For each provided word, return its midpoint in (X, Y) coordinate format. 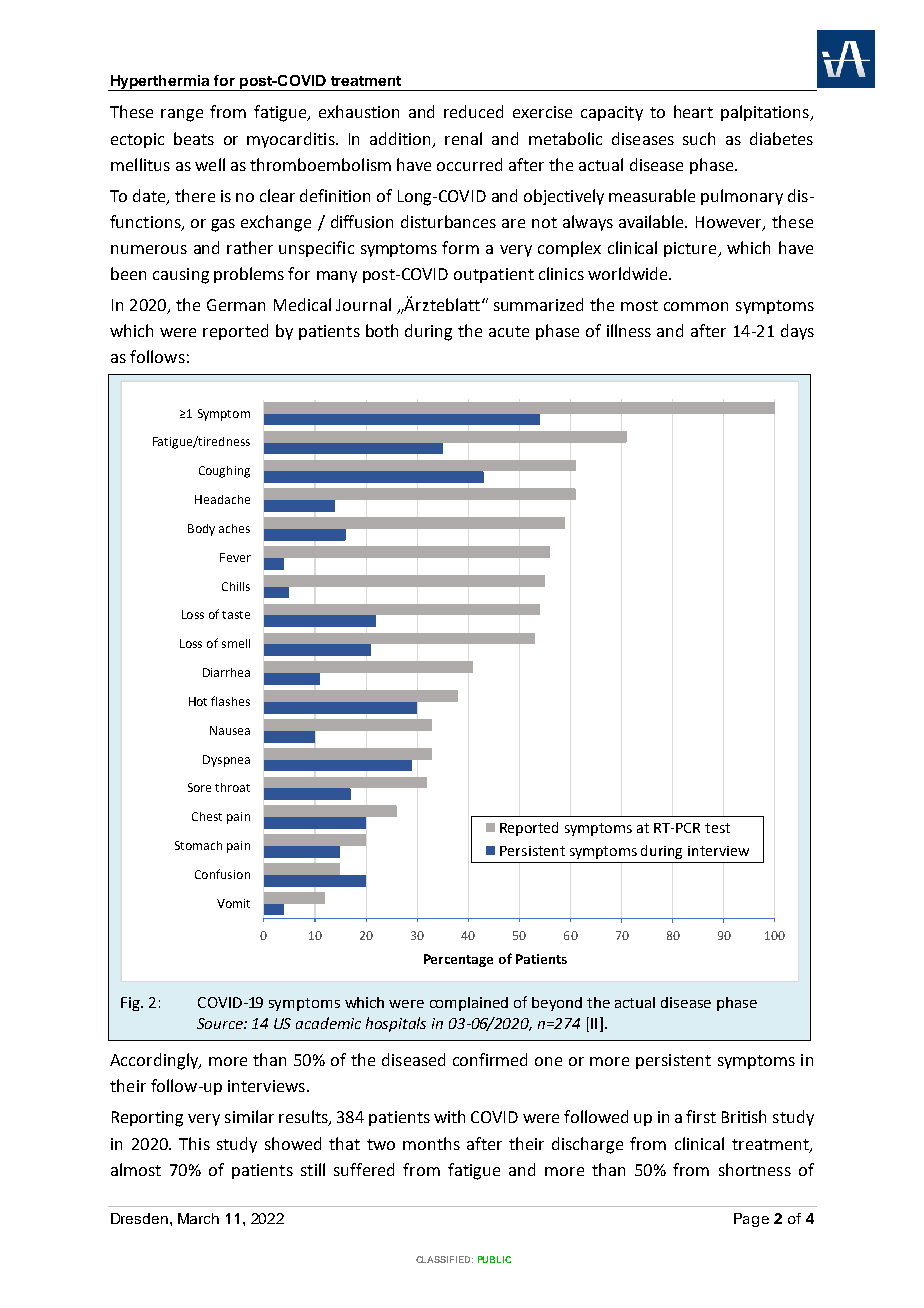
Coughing (224, 472)
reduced (473, 111)
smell (236, 643)
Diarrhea (226, 672)
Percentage (458, 960)
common (696, 306)
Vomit (233, 903)
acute (509, 331)
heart (693, 111)
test (717, 828)
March (198, 1218)
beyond (557, 1004)
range (182, 115)
